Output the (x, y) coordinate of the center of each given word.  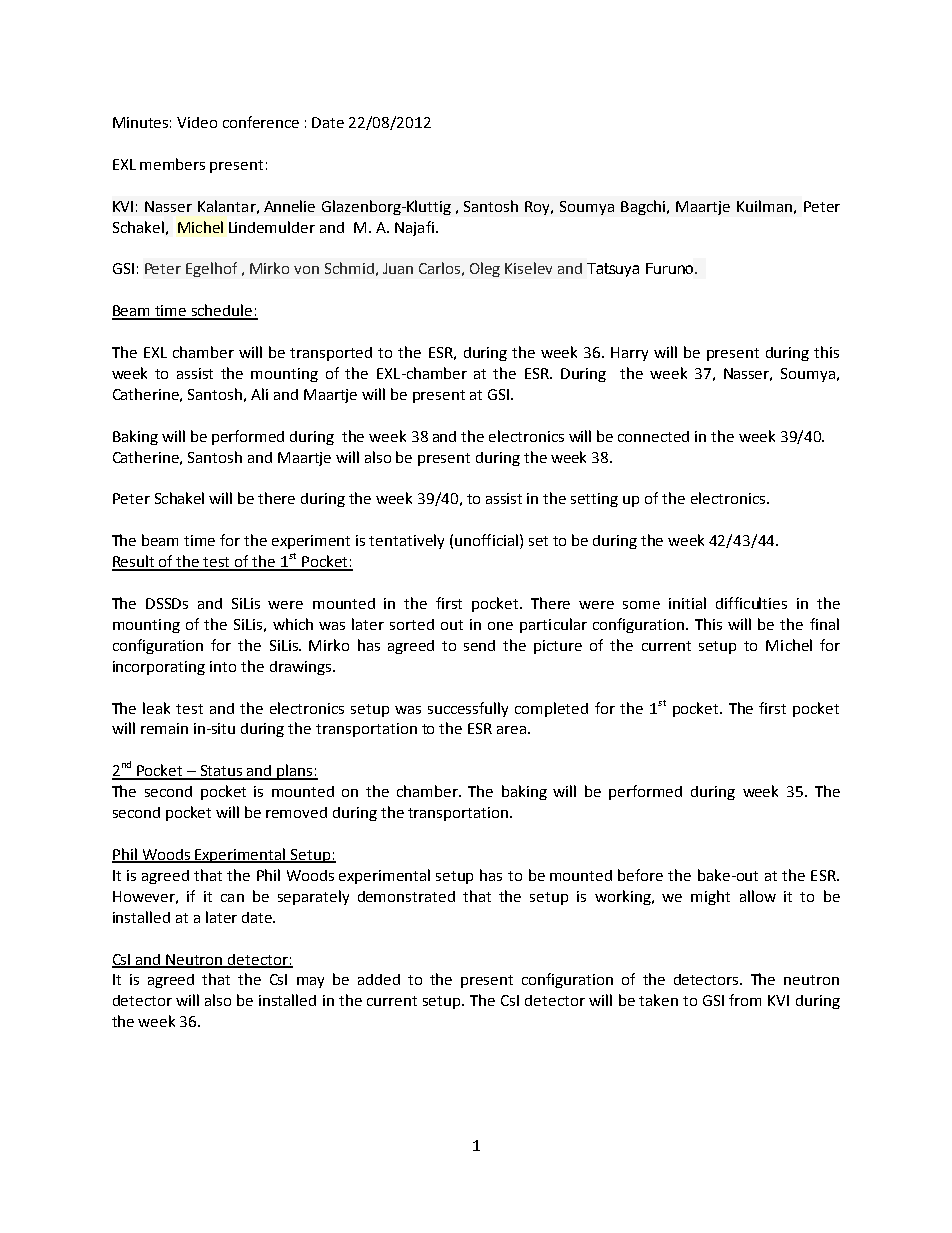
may (310, 982)
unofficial (486, 540)
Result (134, 562)
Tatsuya (613, 270)
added (379, 979)
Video (197, 122)
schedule (222, 311)
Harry (629, 354)
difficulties (751, 603)
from (745, 1000)
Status (221, 772)
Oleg (485, 269)
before (640, 875)
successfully (468, 709)
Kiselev (528, 268)
